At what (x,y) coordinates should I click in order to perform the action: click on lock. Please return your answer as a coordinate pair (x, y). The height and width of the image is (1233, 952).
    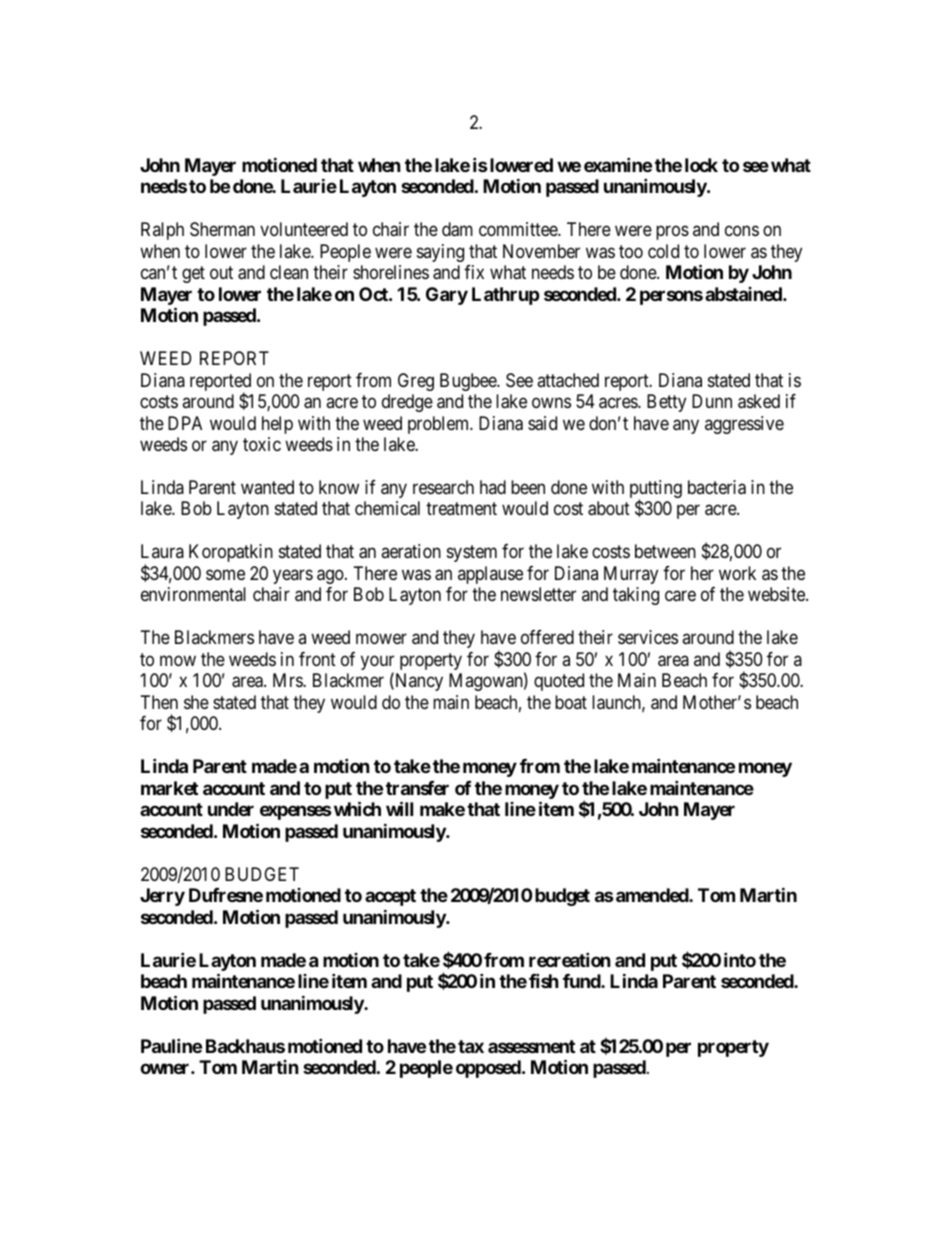
    Looking at the image, I should click on (701, 165).
